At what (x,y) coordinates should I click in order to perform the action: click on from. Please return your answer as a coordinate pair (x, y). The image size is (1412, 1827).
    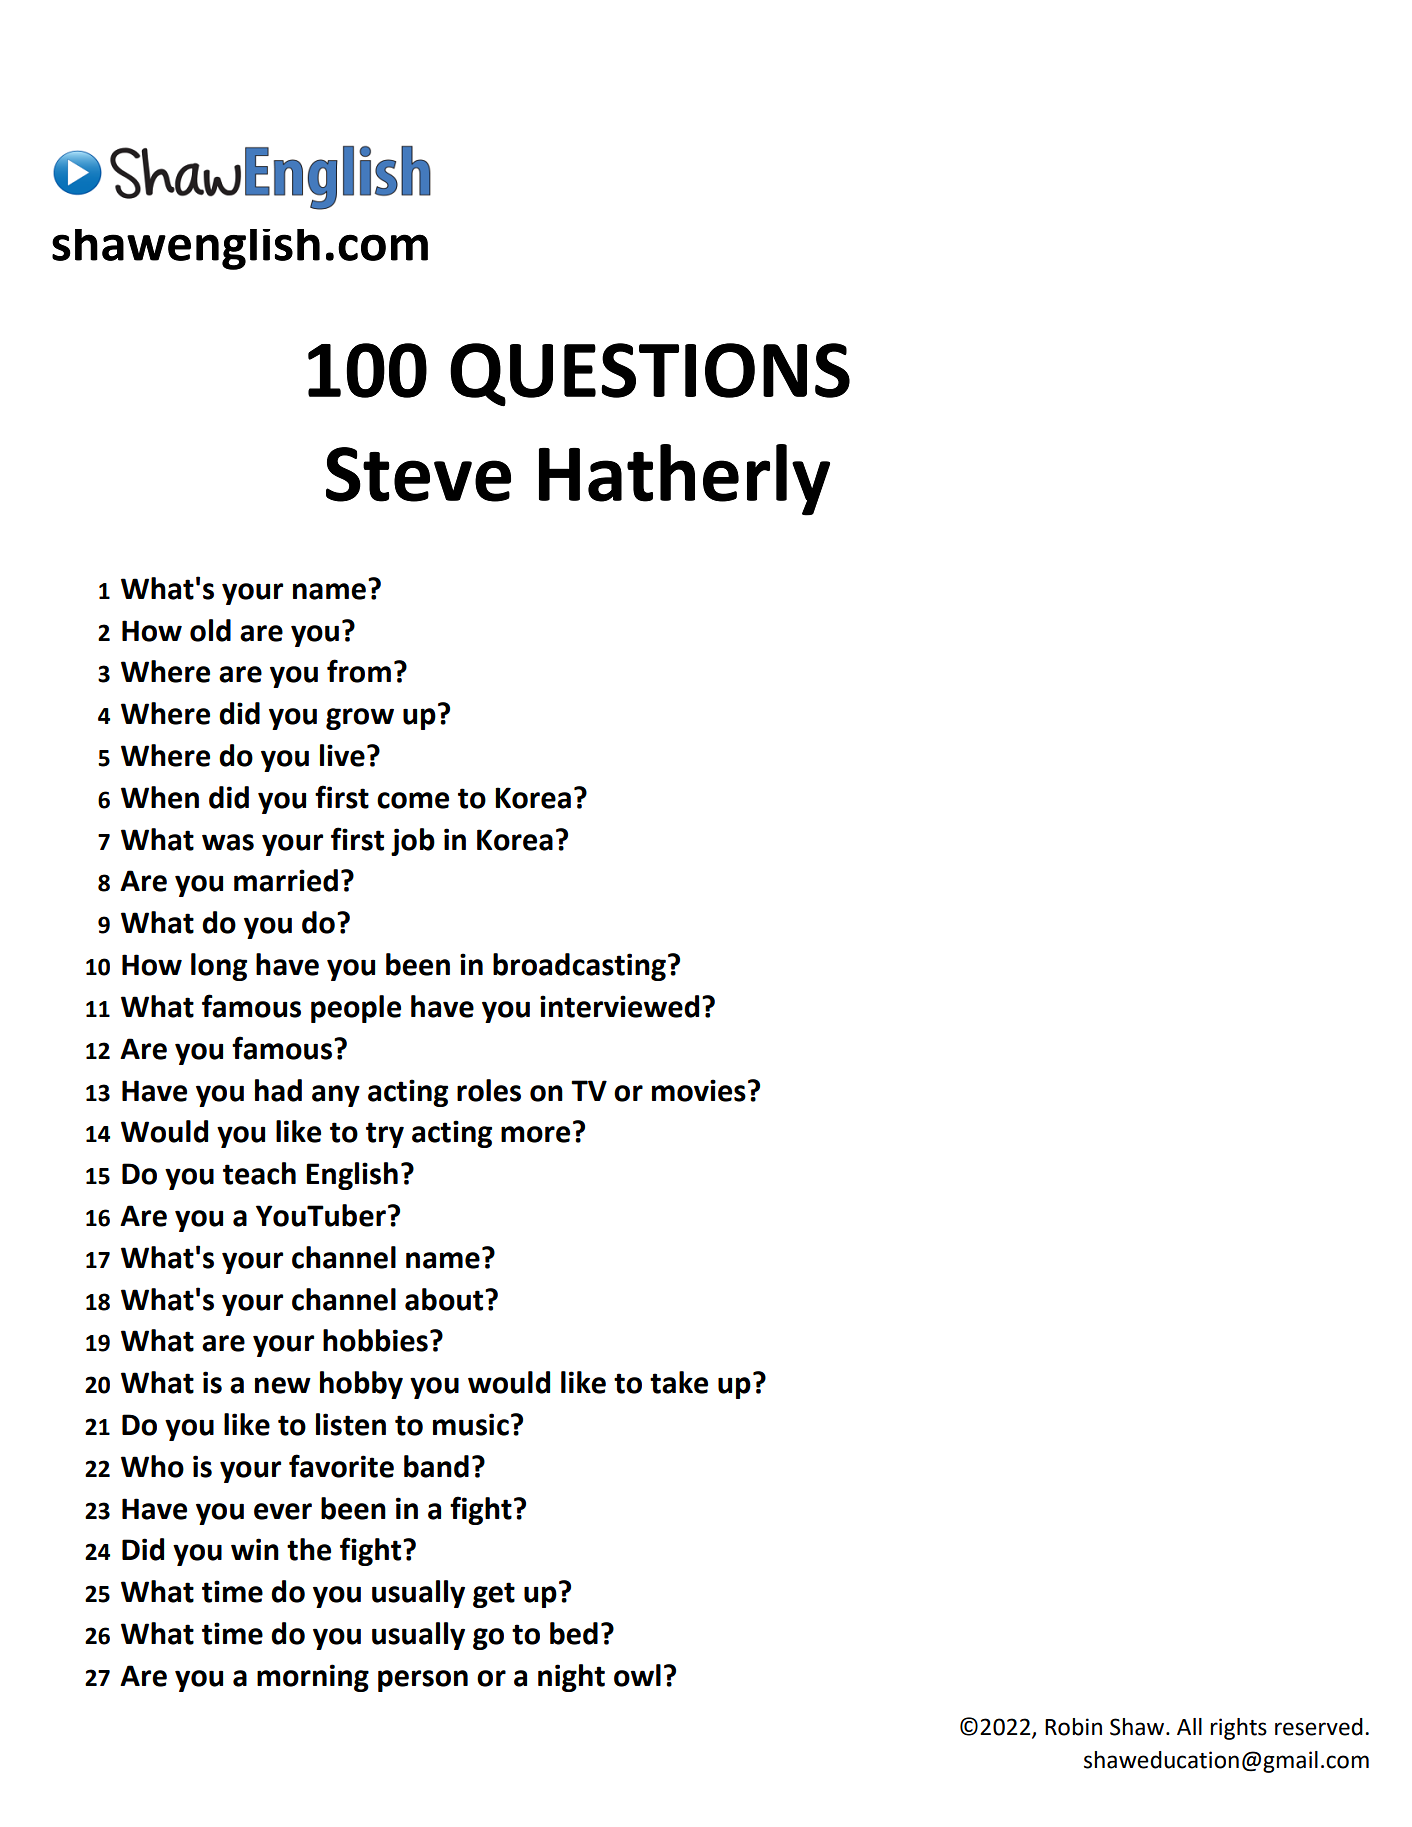
    Looking at the image, I should click on (359, 671).
